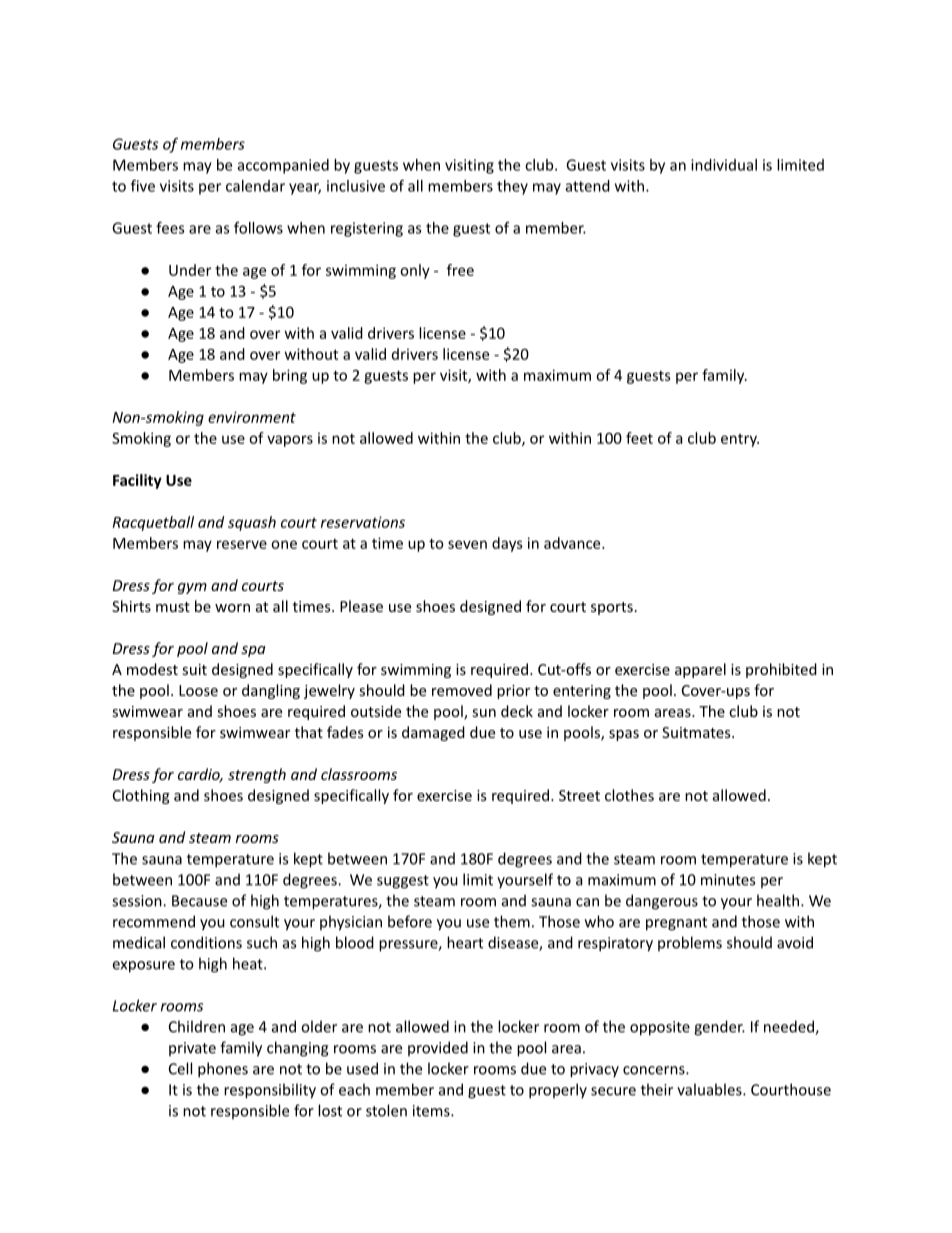 This screenshot has height=1233, width=952. Describe the element at coordinates (724, 165) in the screenshot. I see `individual` at that location.
